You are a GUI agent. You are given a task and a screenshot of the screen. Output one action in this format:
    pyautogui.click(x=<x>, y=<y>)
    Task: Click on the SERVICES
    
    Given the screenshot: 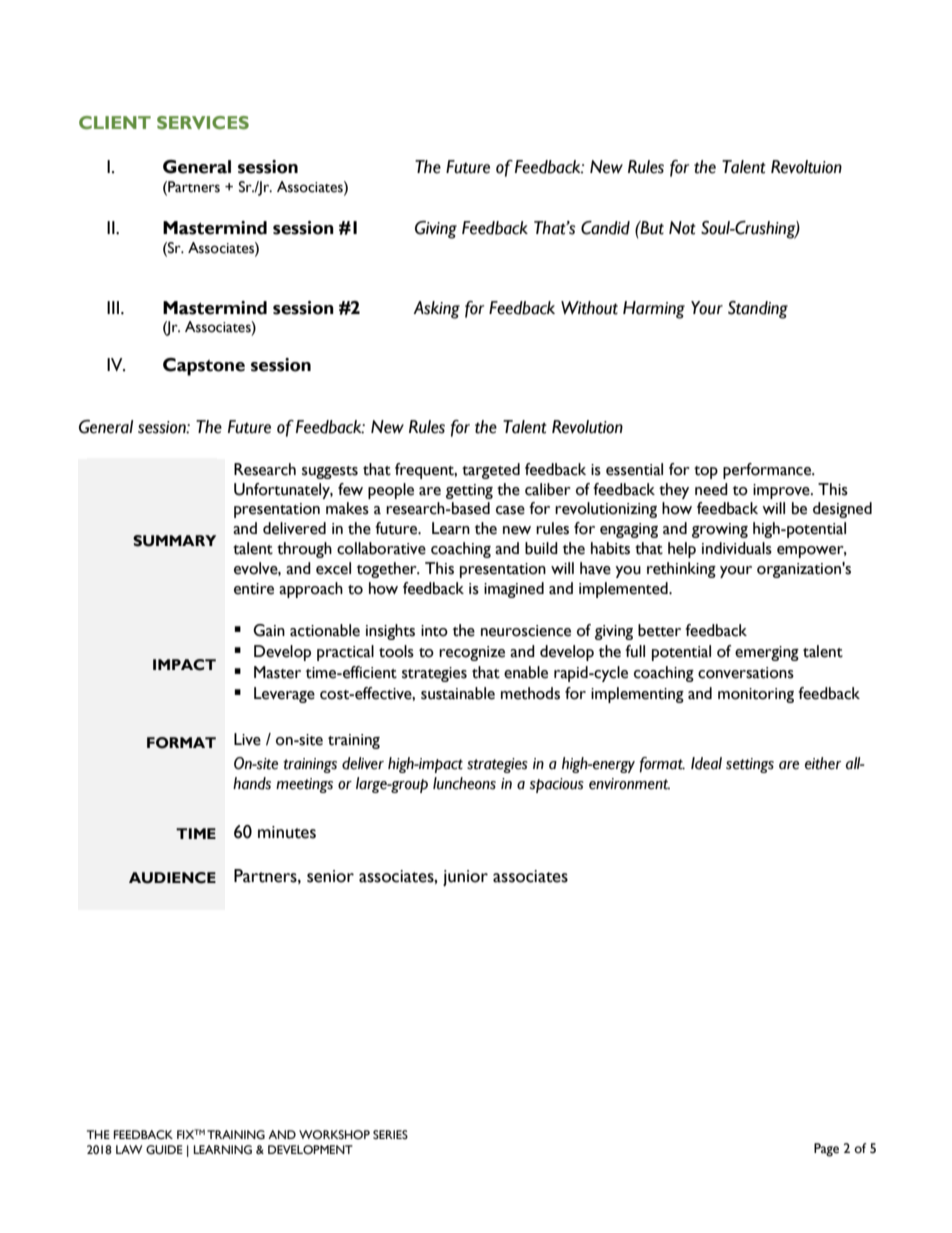 What is the action you would take?
    pyautogui.click(x=203, y=123)
